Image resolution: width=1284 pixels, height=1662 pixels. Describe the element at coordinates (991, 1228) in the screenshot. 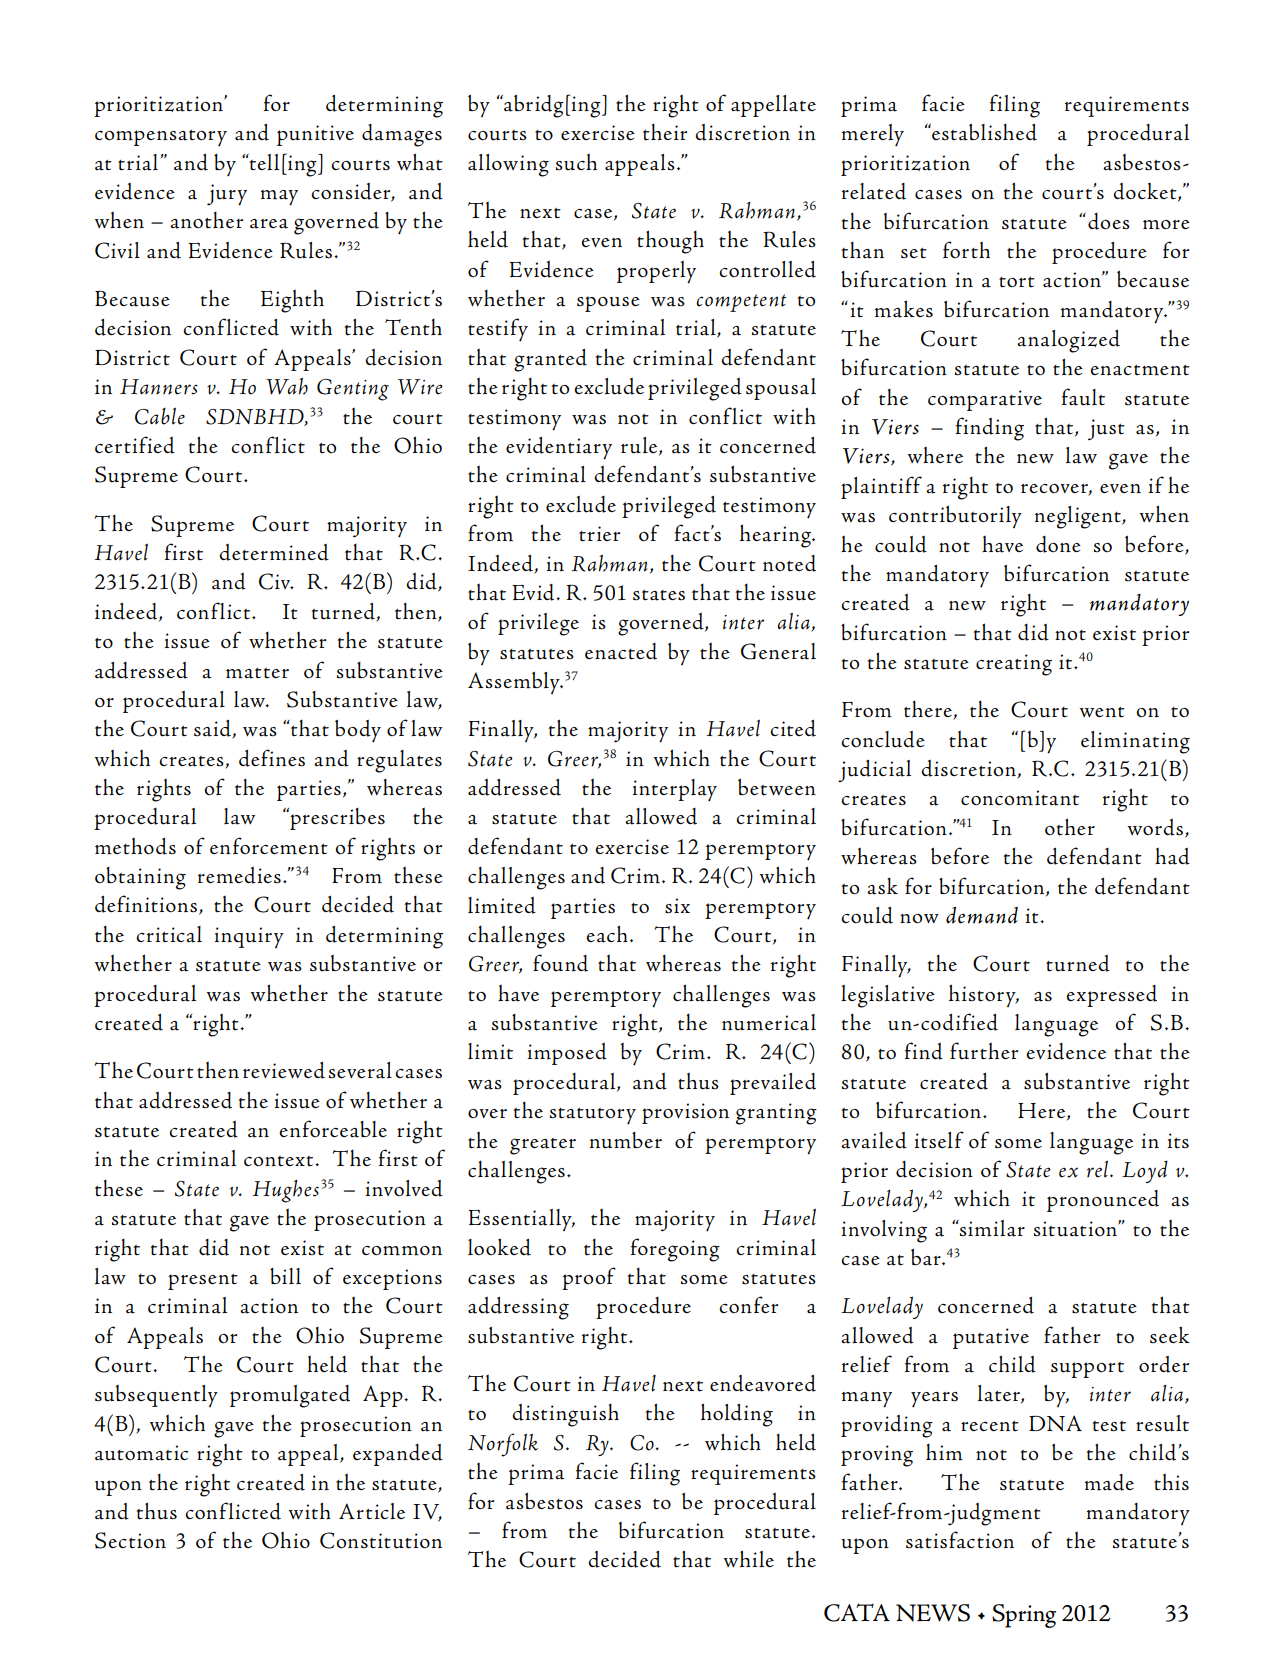

I see `similar` at that location.
